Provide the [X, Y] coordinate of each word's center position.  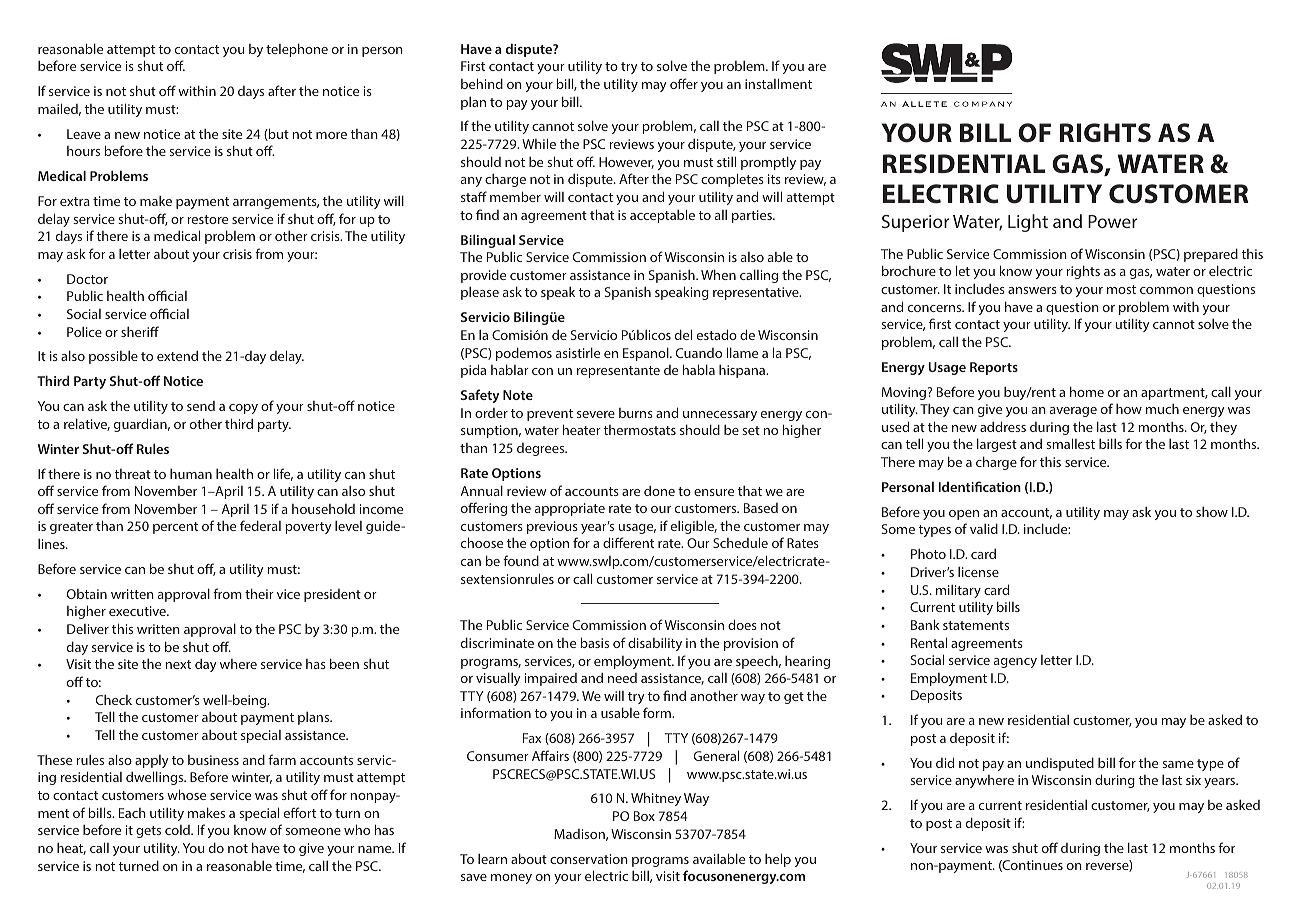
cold [178, 830]
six [1193, 780]
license [978, 572]
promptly [768, 163]
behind [482, 83]
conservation [589, 859]
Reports [994, 368]
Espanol [647, 354]
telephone [297, 50]
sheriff [140, 331]
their [259, 593]
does [742, 624]
